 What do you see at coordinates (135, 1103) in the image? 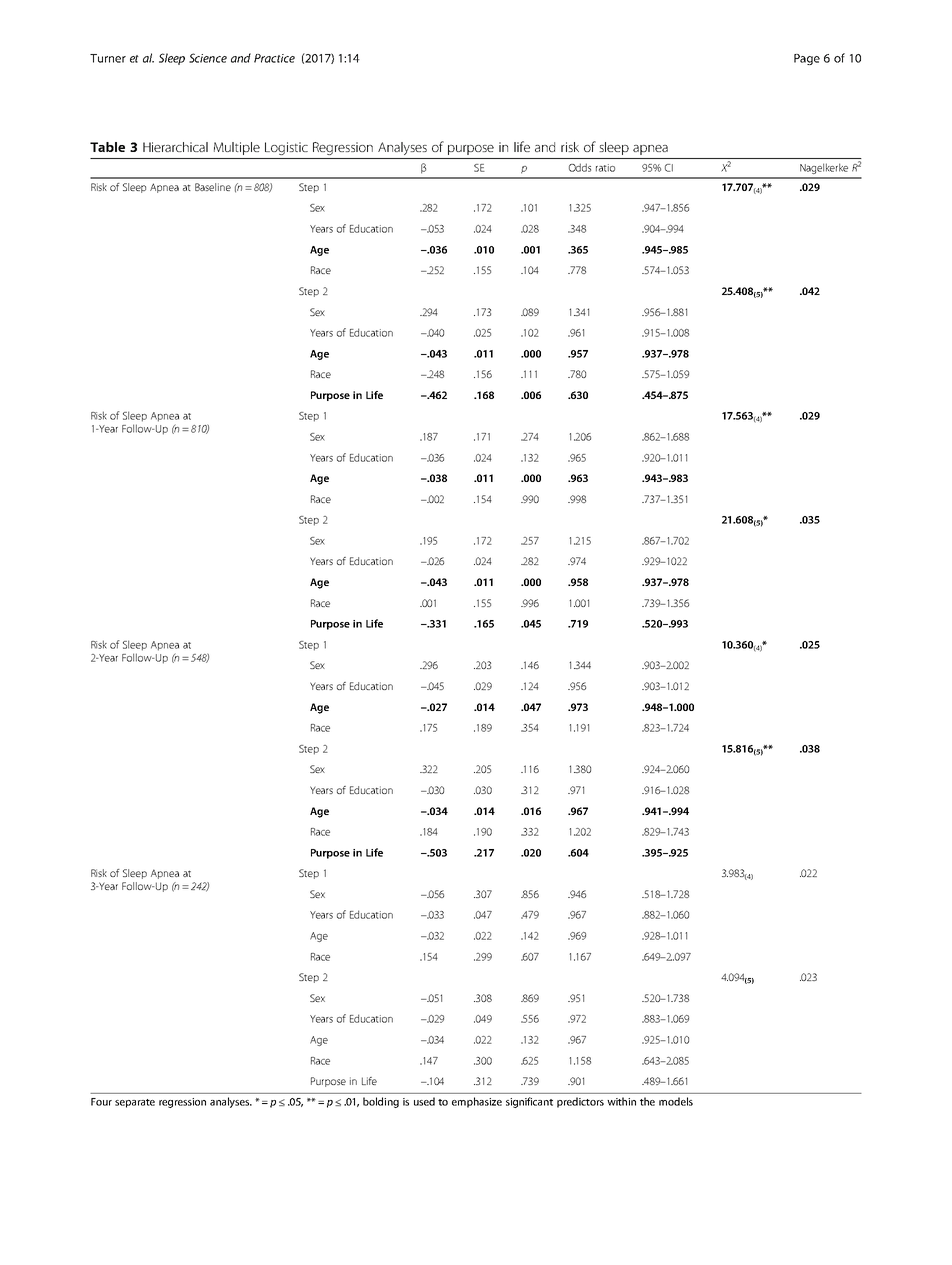
I see `separate` at bounding box center [135, 1103].
